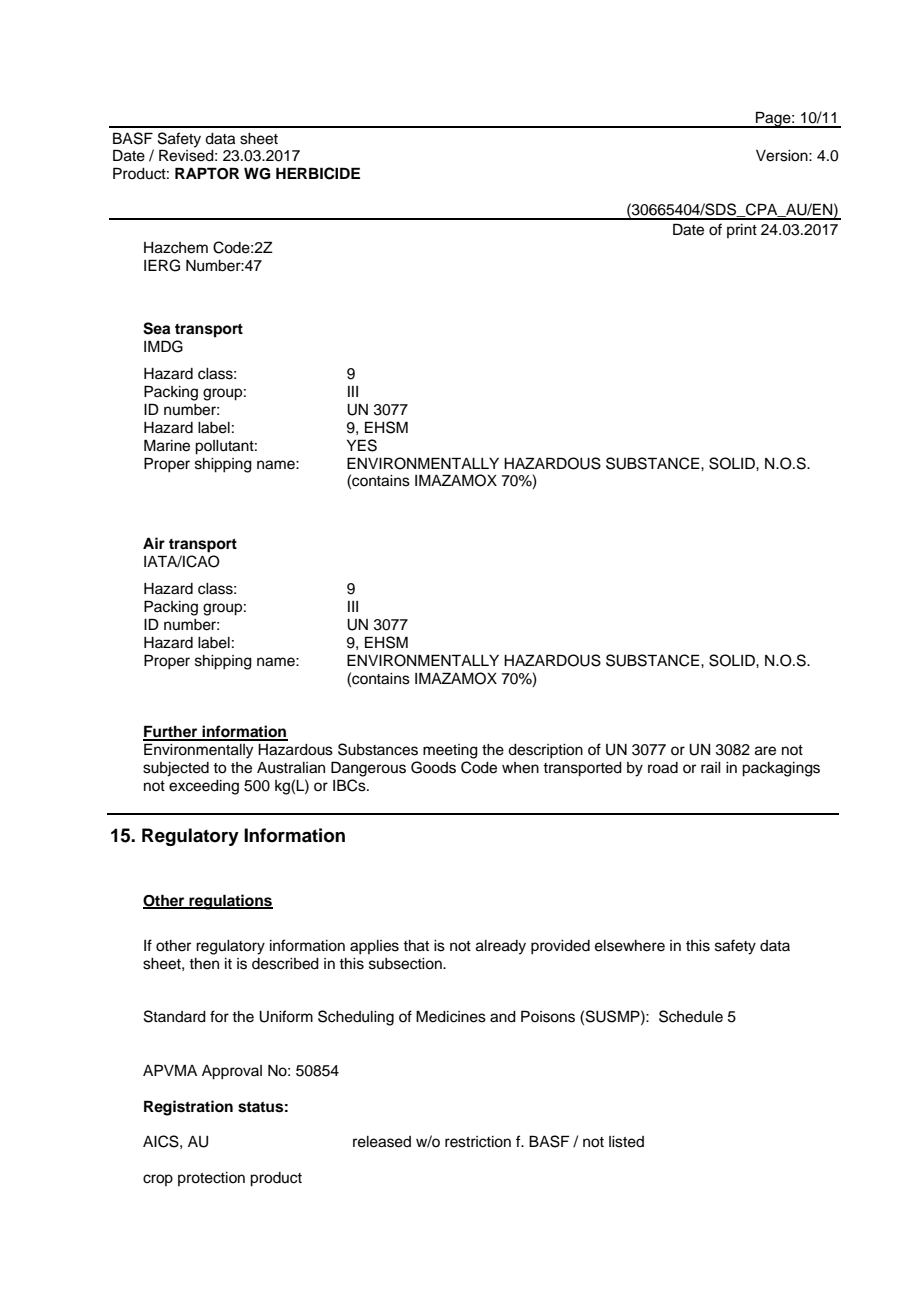 The image size is (924, 1308). I want to click on elsewhere, so click(630, 946).
